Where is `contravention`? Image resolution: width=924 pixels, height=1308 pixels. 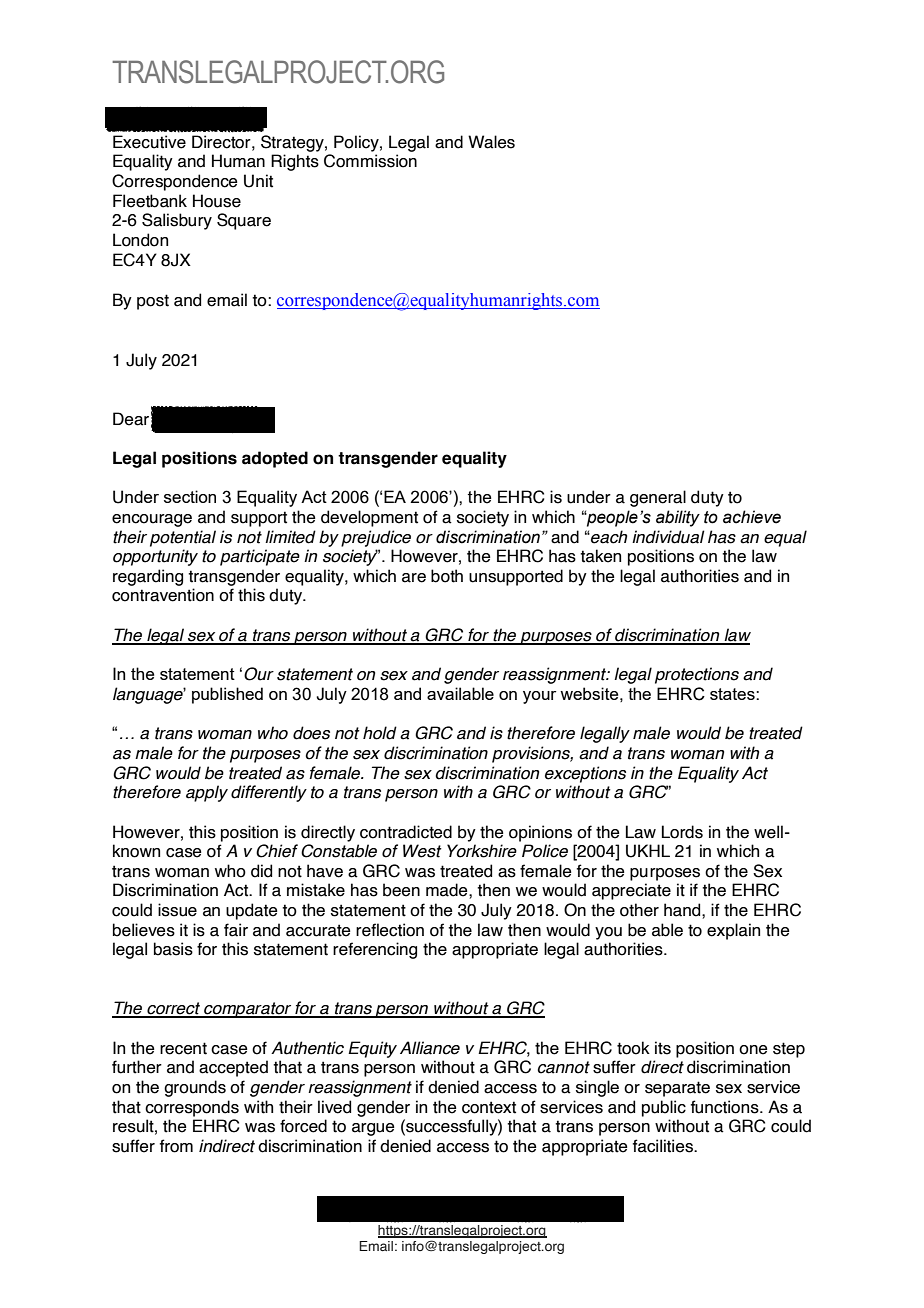
contravention is located at coordinates (163, 595).
